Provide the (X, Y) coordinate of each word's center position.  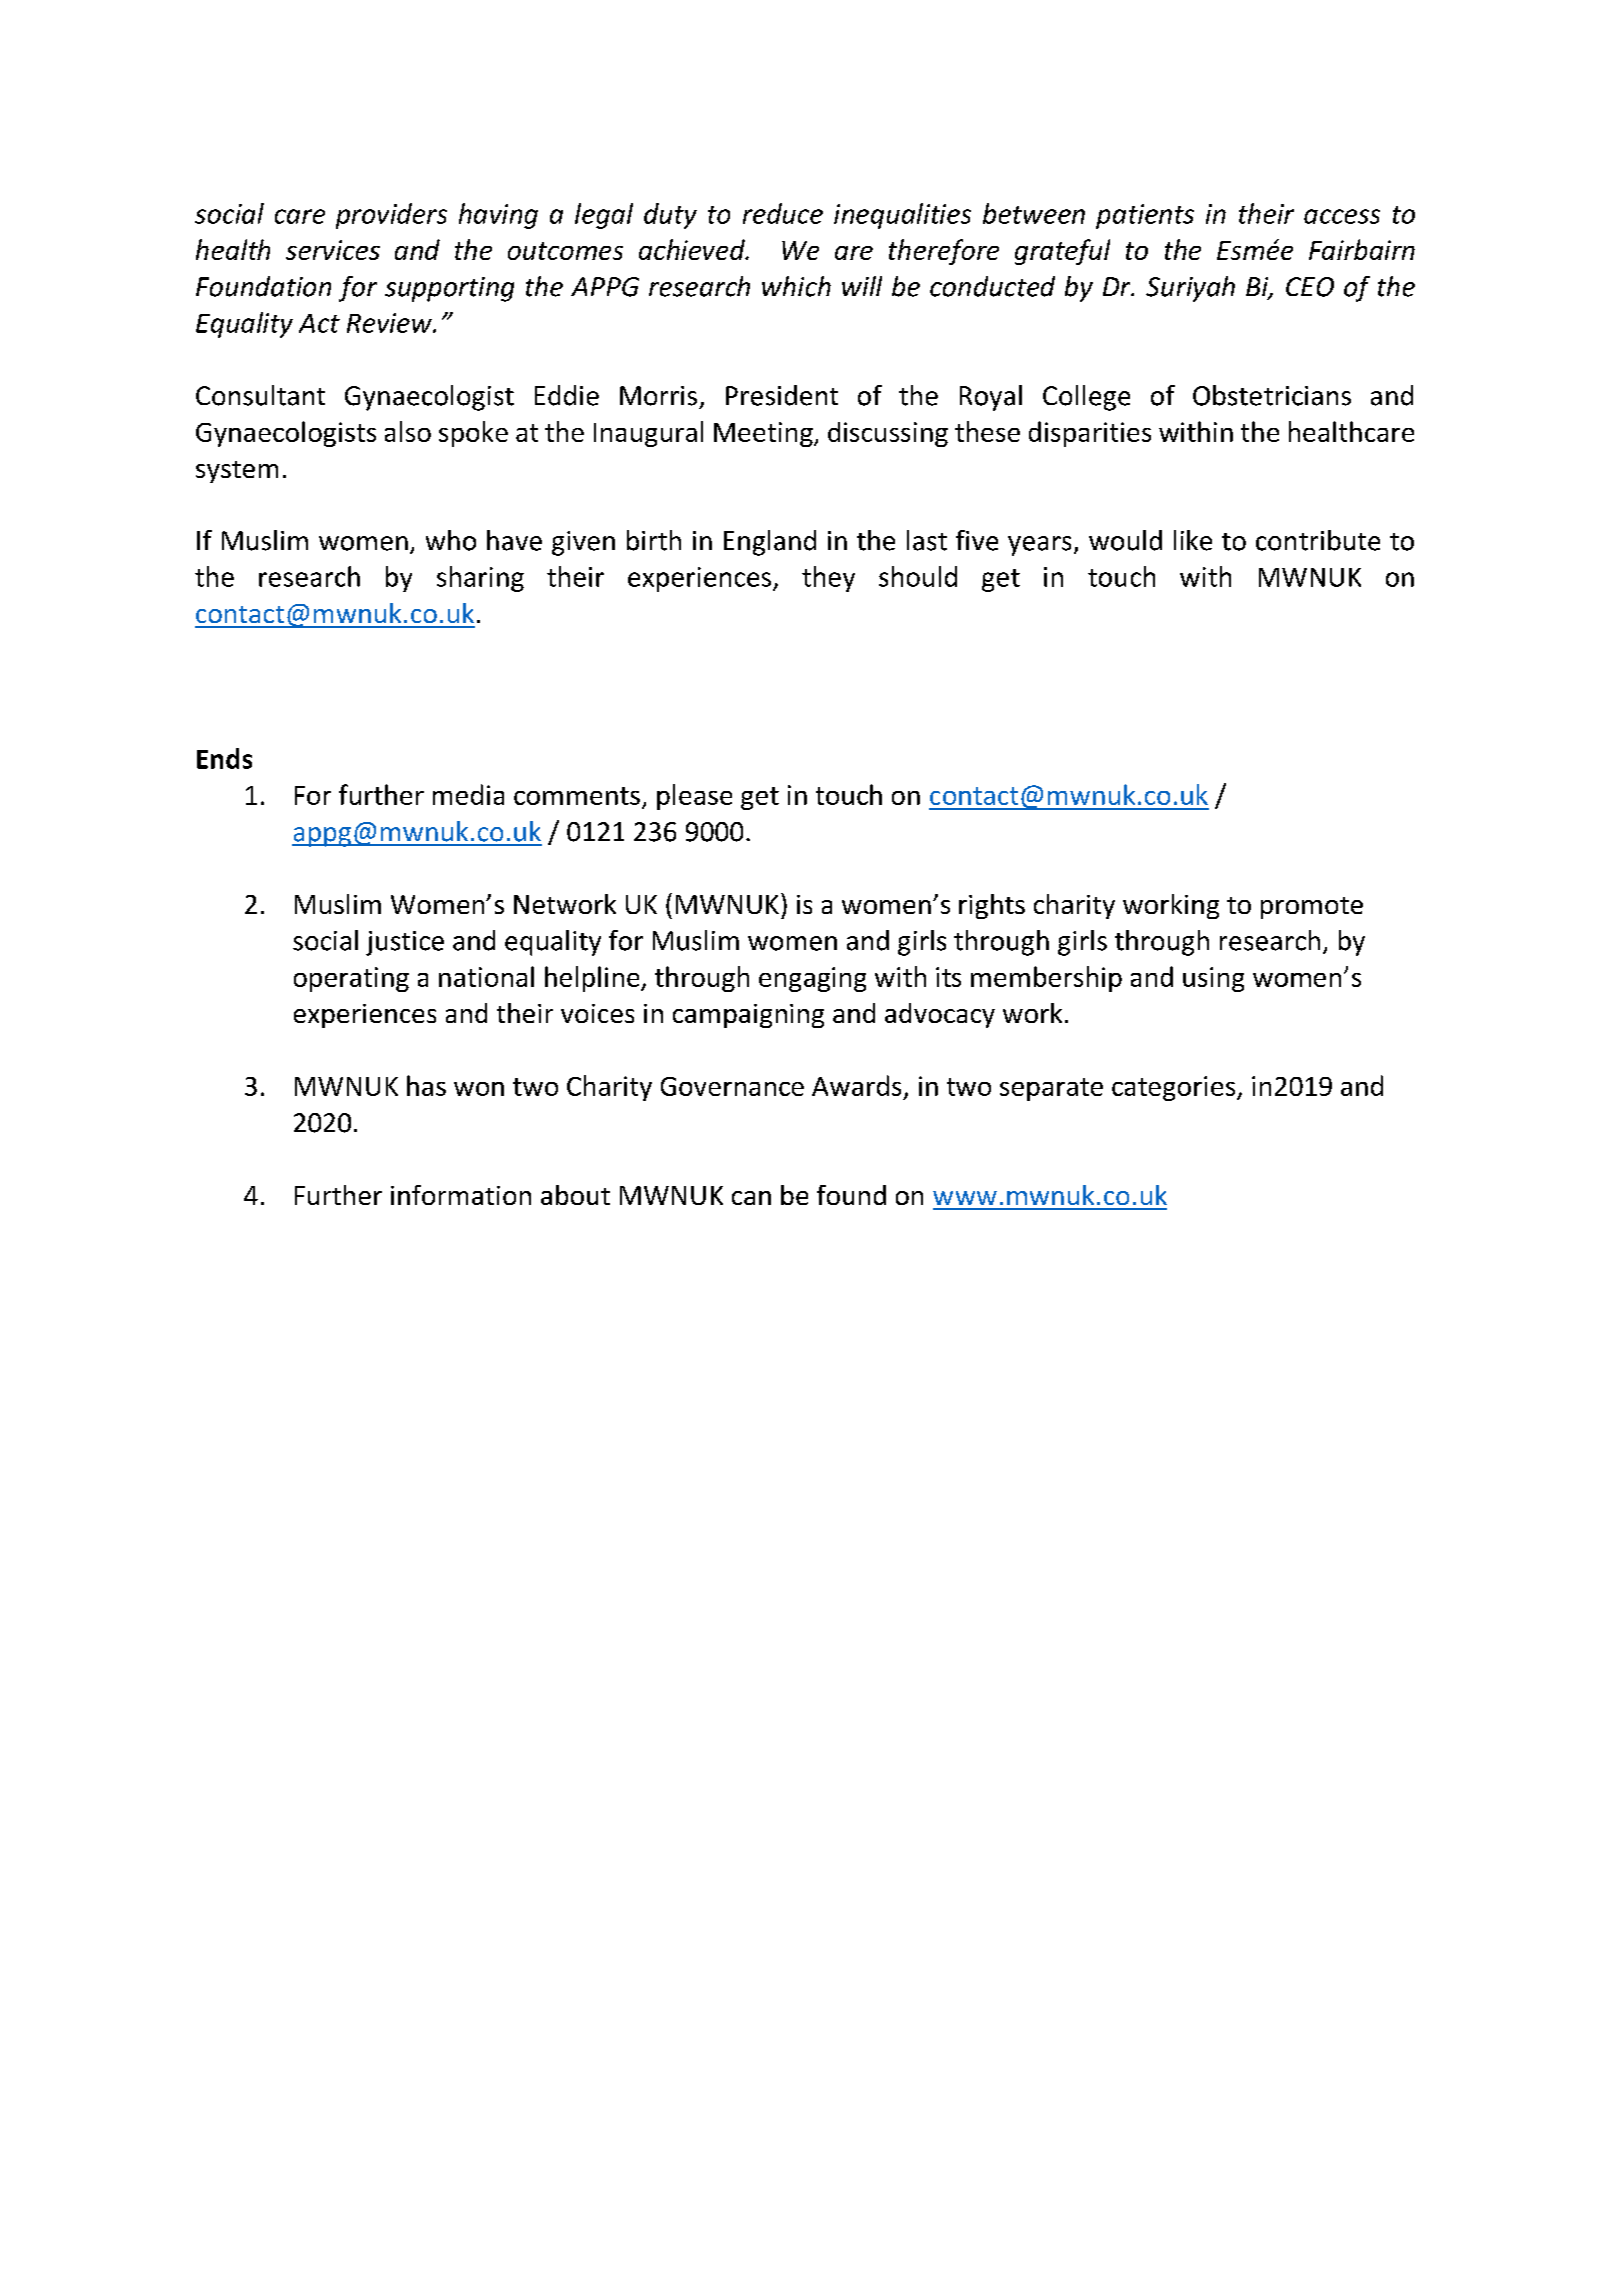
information (461, 1195)
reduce (783, 213)
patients (1145, 216)
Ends (224, 758)
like (1193, 540)
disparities (1090, 434)
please (694, 797)
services (333, 250)
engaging (812, 979)
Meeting (764, 434)
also (408, 431)
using (1213, 979)
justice (405, 943)
